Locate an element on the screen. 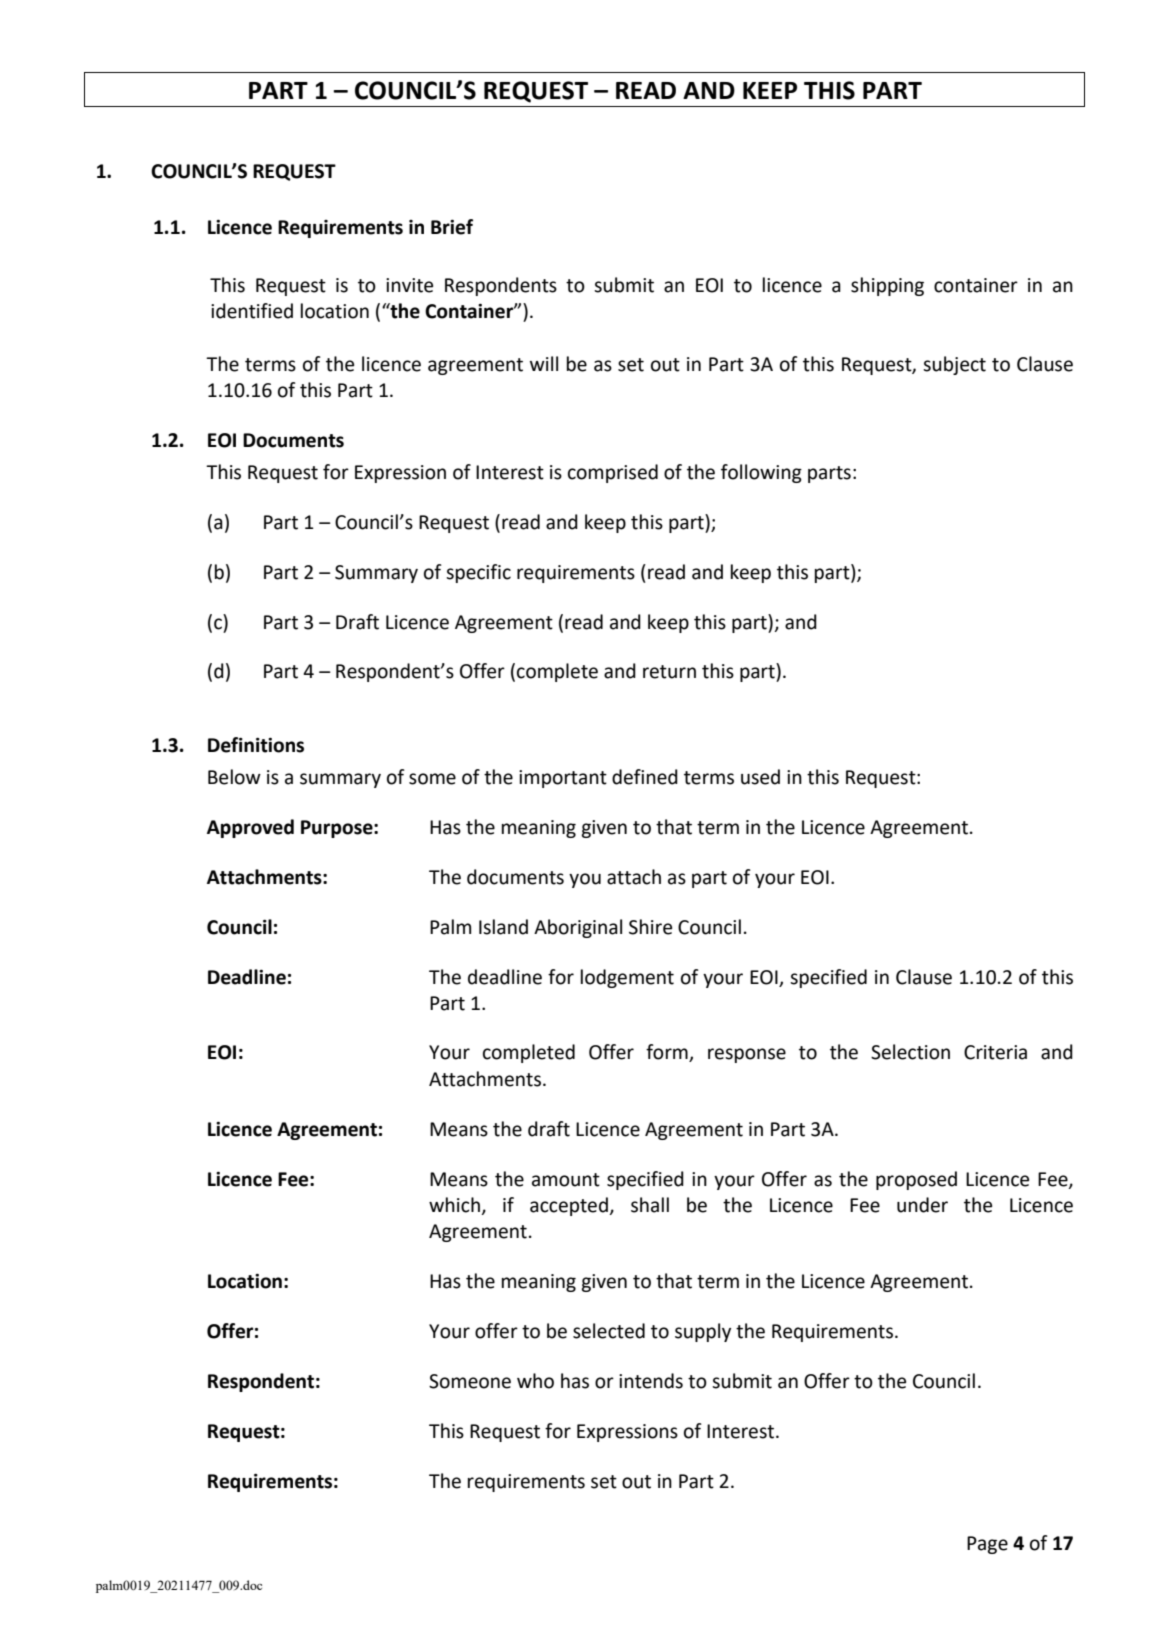 The height and width of the screenshot is (1650, 1167). following is located at coordinates (761, 473).
